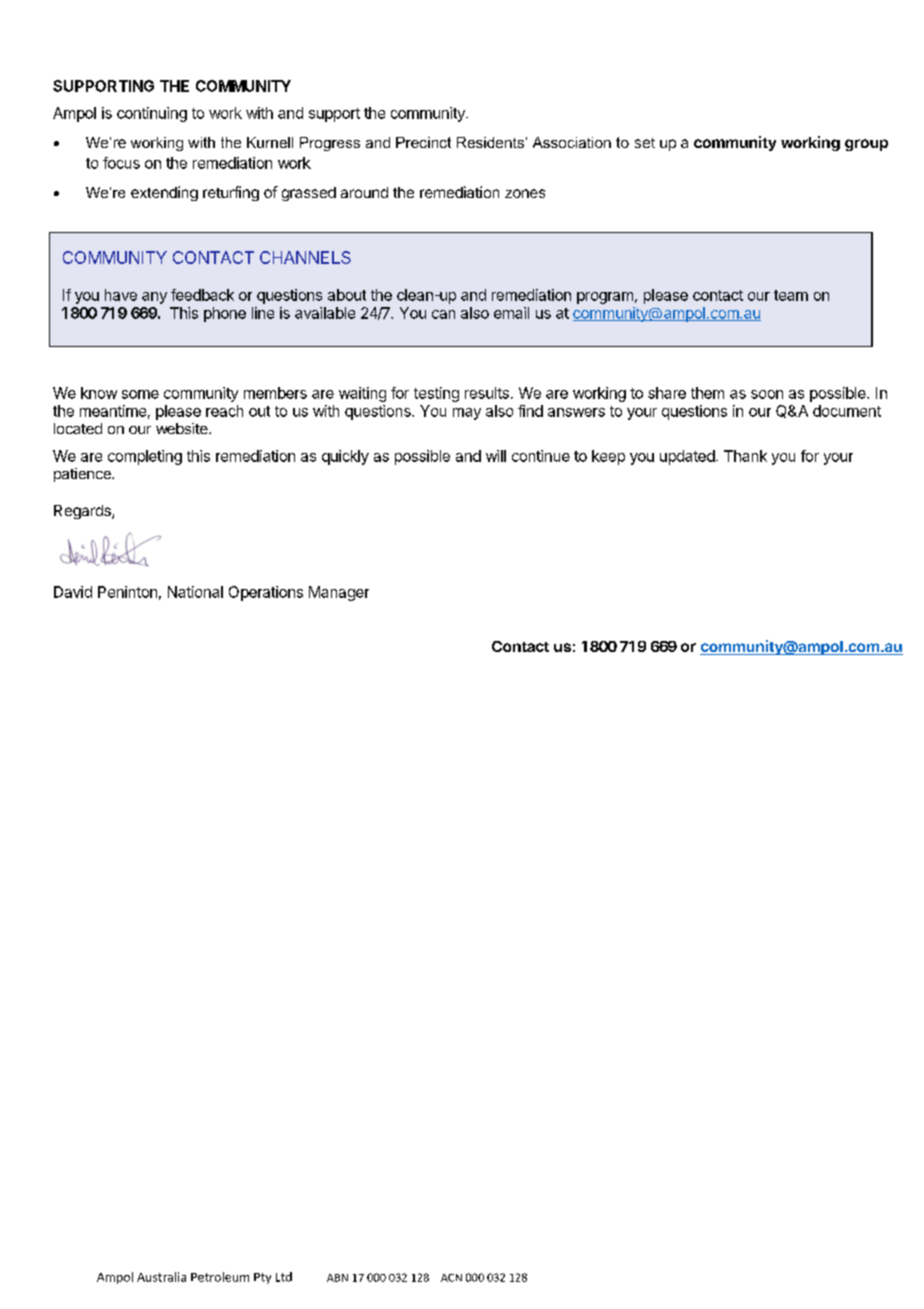 The width and height of the screenshot is (924, 1309). Describe the element at coordinates (121, 163) in the screenshot. I see `focus` at that location.
